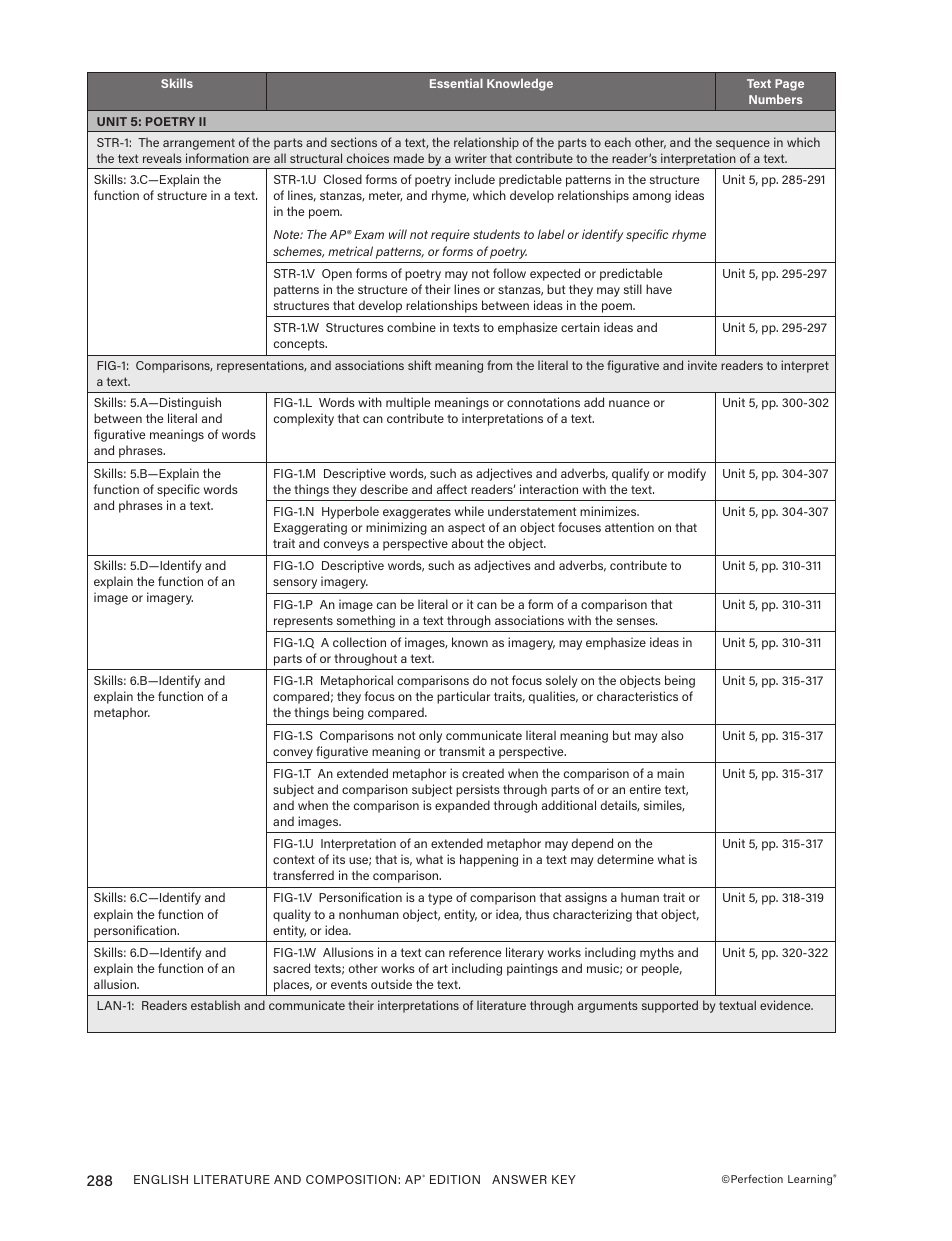 This screenshot has width=952, height=1241. I want to click on characteristics, so click(637, 696).
